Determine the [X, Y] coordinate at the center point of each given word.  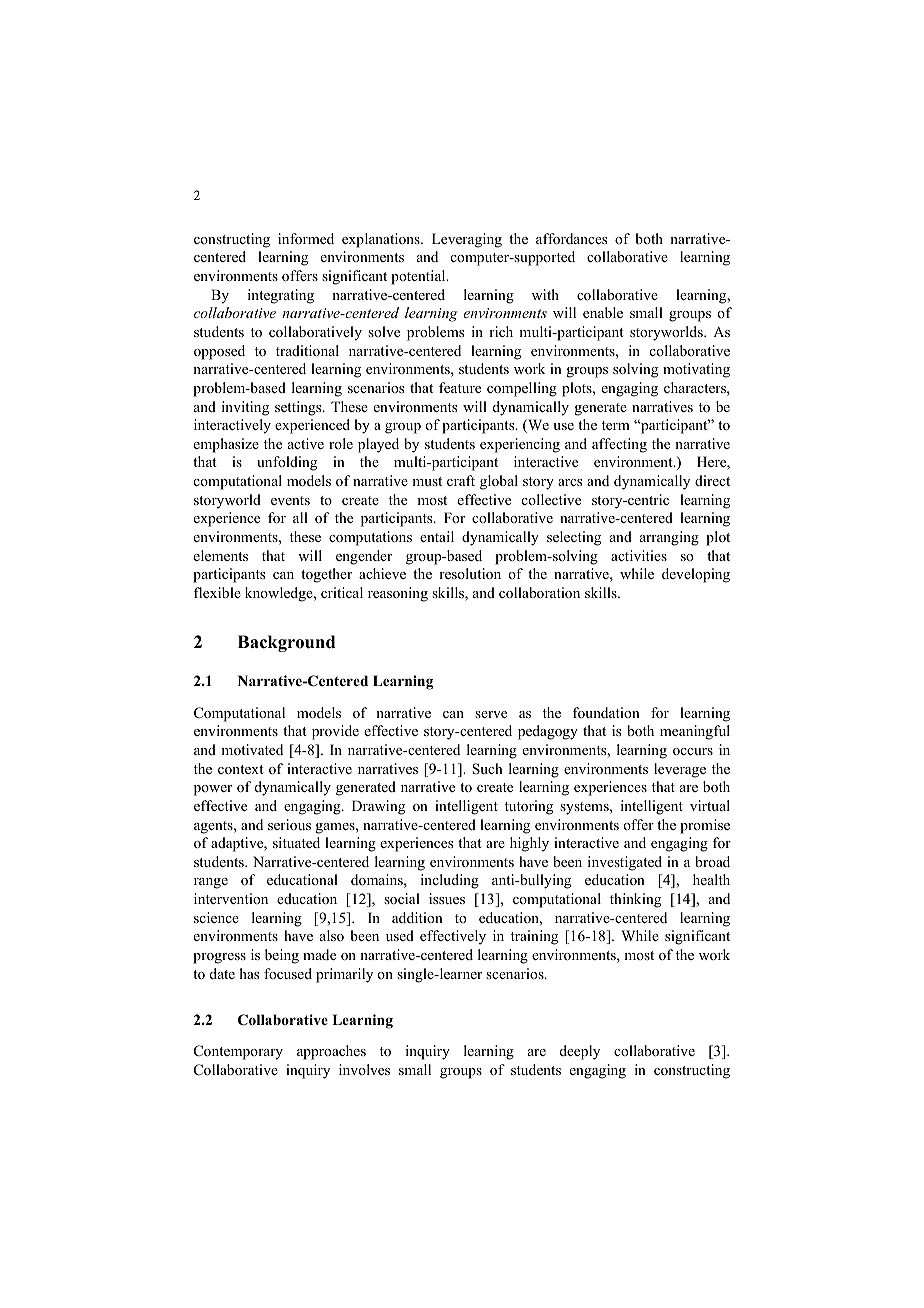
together [326, 575]
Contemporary [238, 1052]
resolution [470, 573]
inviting [245, 408]
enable [603, 312]
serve [491, 714]
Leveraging [467, 240]
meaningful [695, 732]
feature [460, 387]
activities [639, 555]
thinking [635, 900]
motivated [252, 749]
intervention [231, 898]
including [450, 881]
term [616, 425]
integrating [281, 296]
